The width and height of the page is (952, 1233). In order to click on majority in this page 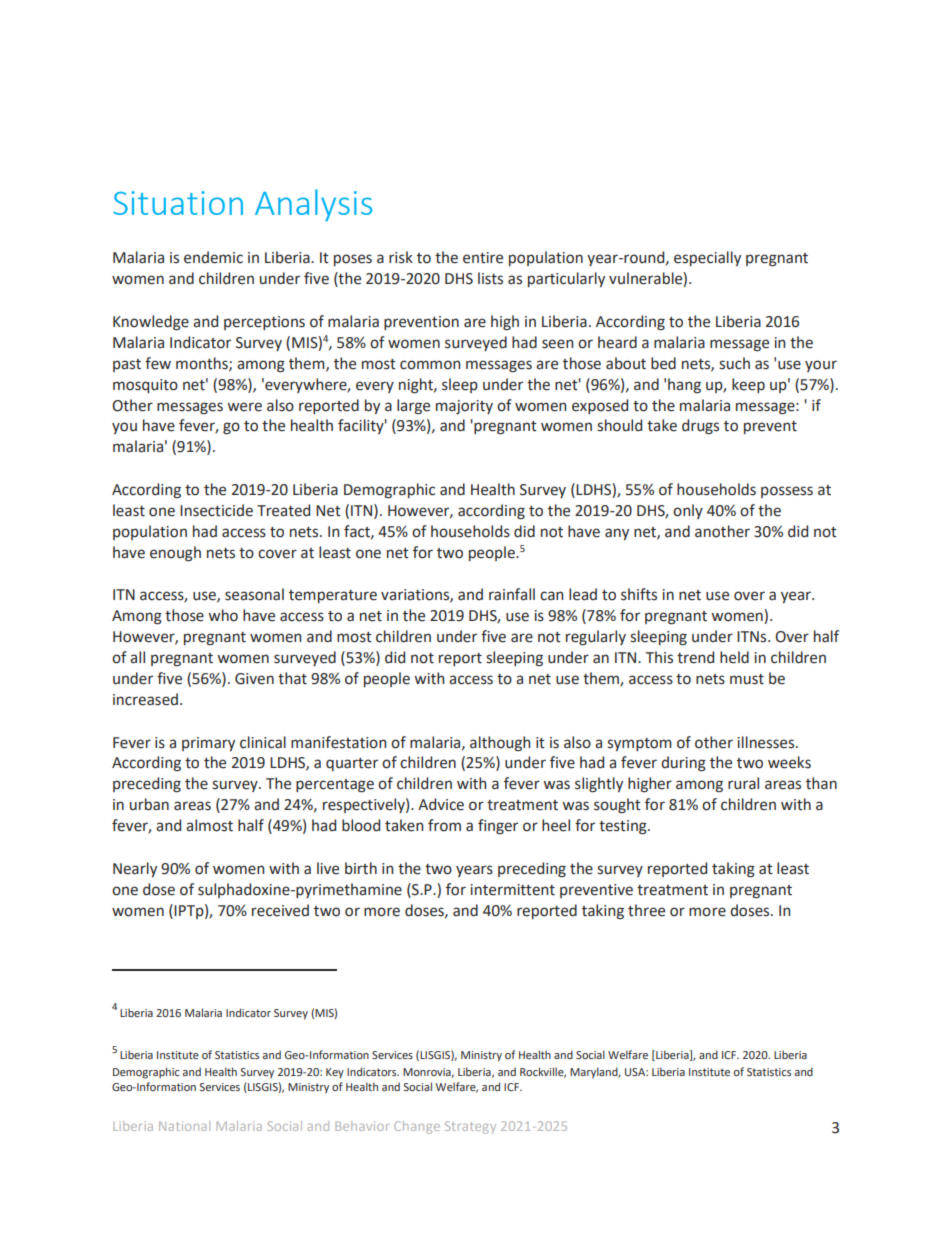, I will do `click(464, 407)`.
